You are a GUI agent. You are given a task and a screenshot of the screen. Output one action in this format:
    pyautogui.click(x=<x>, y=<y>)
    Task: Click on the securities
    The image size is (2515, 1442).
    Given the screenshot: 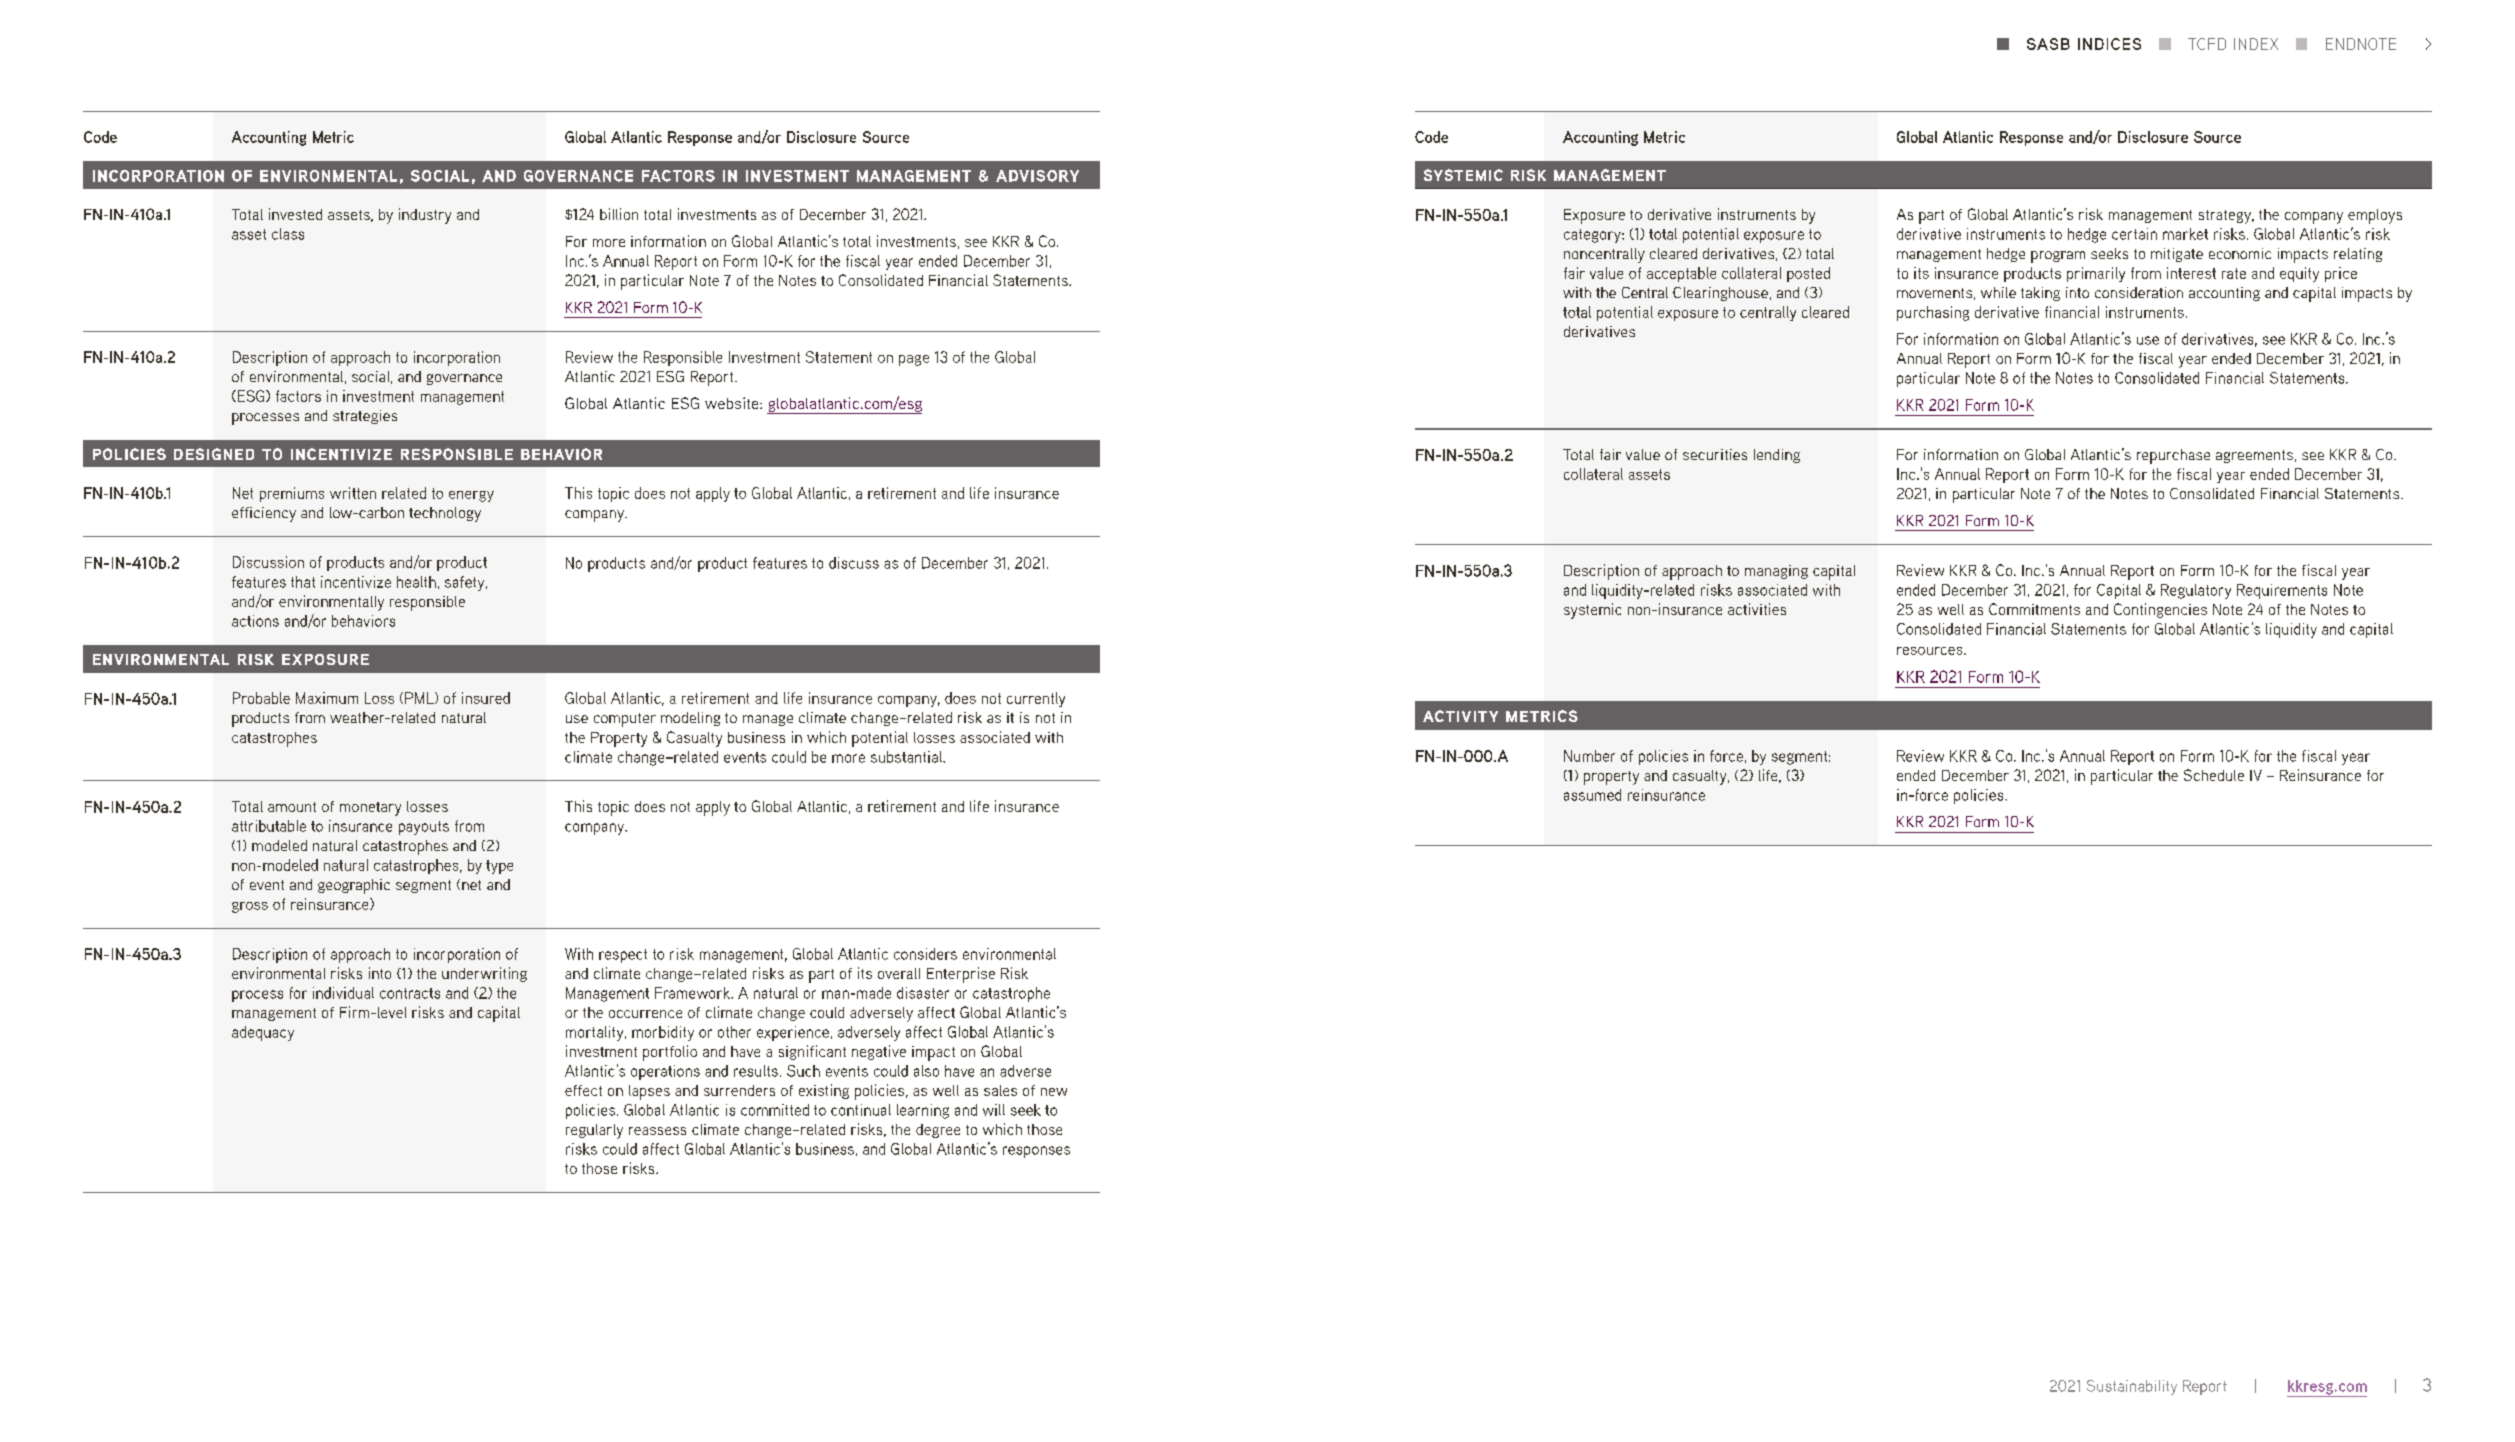 What is the action you would take?
    pyautogui.click(x=1715, y=454)
